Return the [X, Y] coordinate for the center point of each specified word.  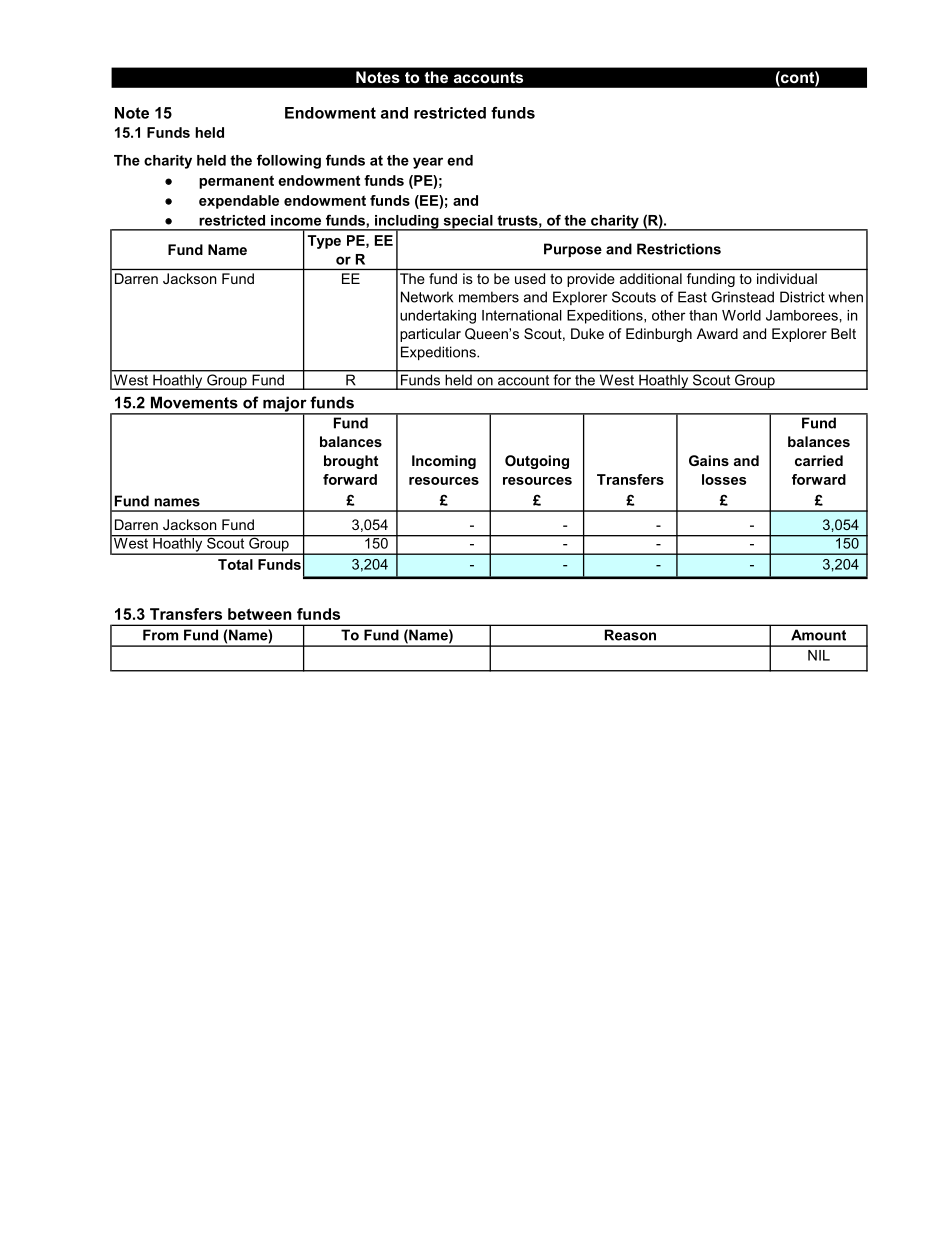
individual [787, 278]
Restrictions [679, 249]
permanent [236, 182]
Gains [709, 460]
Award [717, 333]
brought [351, 462]
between [260, 614]
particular [430, 335]
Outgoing [537, 462]
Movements [194, 402]
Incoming [444, 462]
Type [324, 242]
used [530, 278]
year [428, 163]
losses [724, 479]
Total [235, 564]
